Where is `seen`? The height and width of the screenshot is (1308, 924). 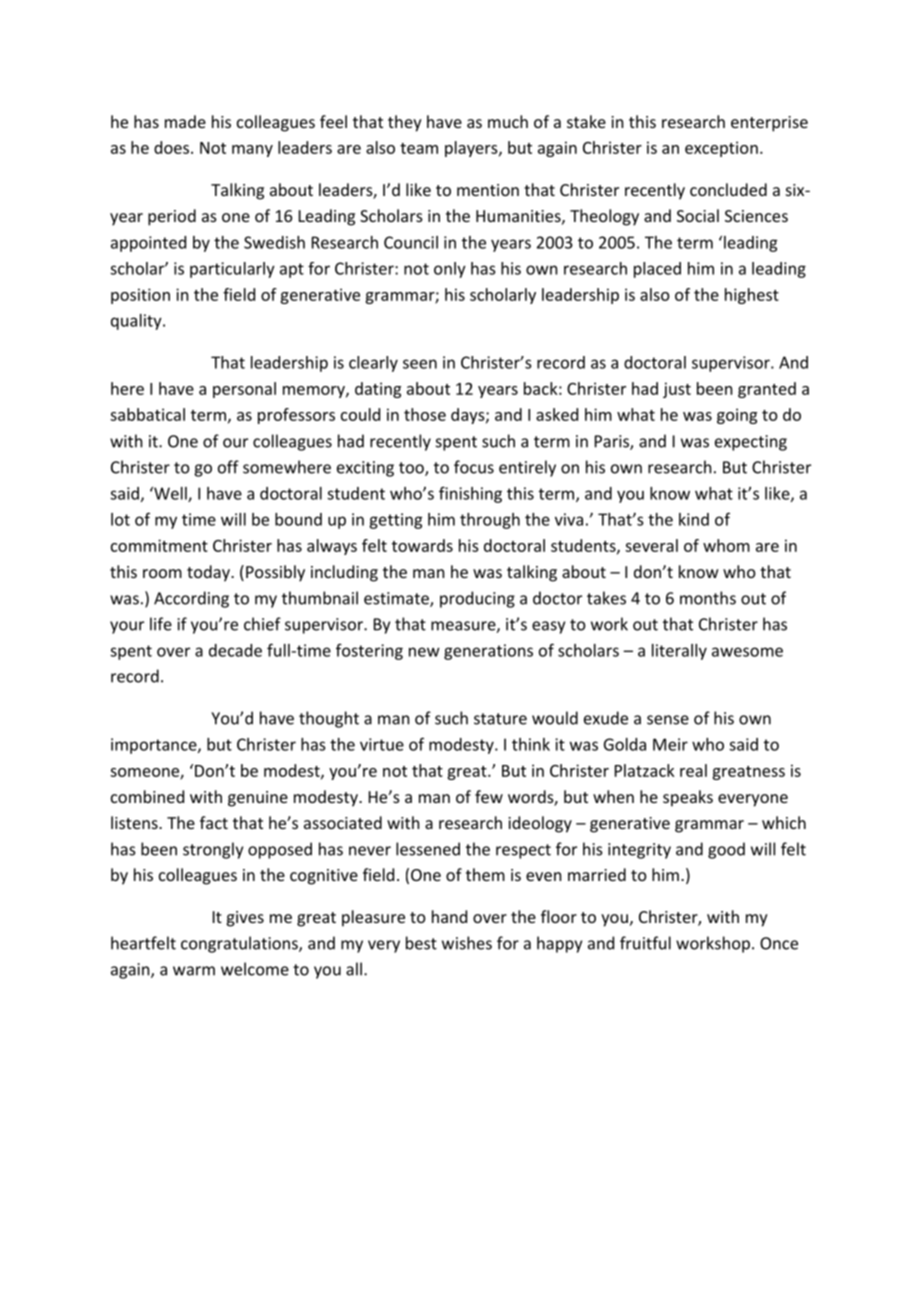 seen is located at coordinates (420, 364).
